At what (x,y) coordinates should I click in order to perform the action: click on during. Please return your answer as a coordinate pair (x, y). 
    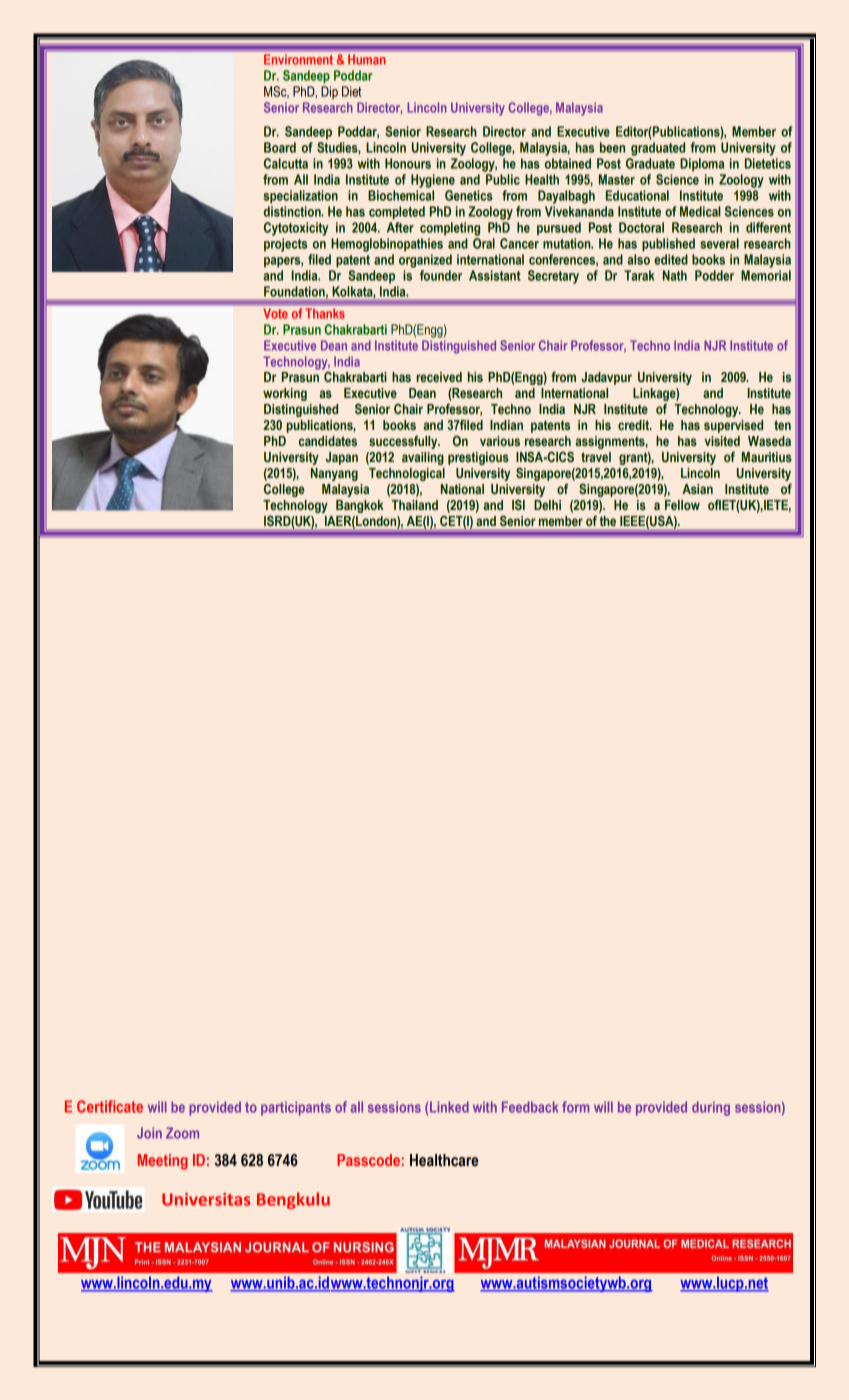
    Looking at the image, I should click on (711, 1108).
